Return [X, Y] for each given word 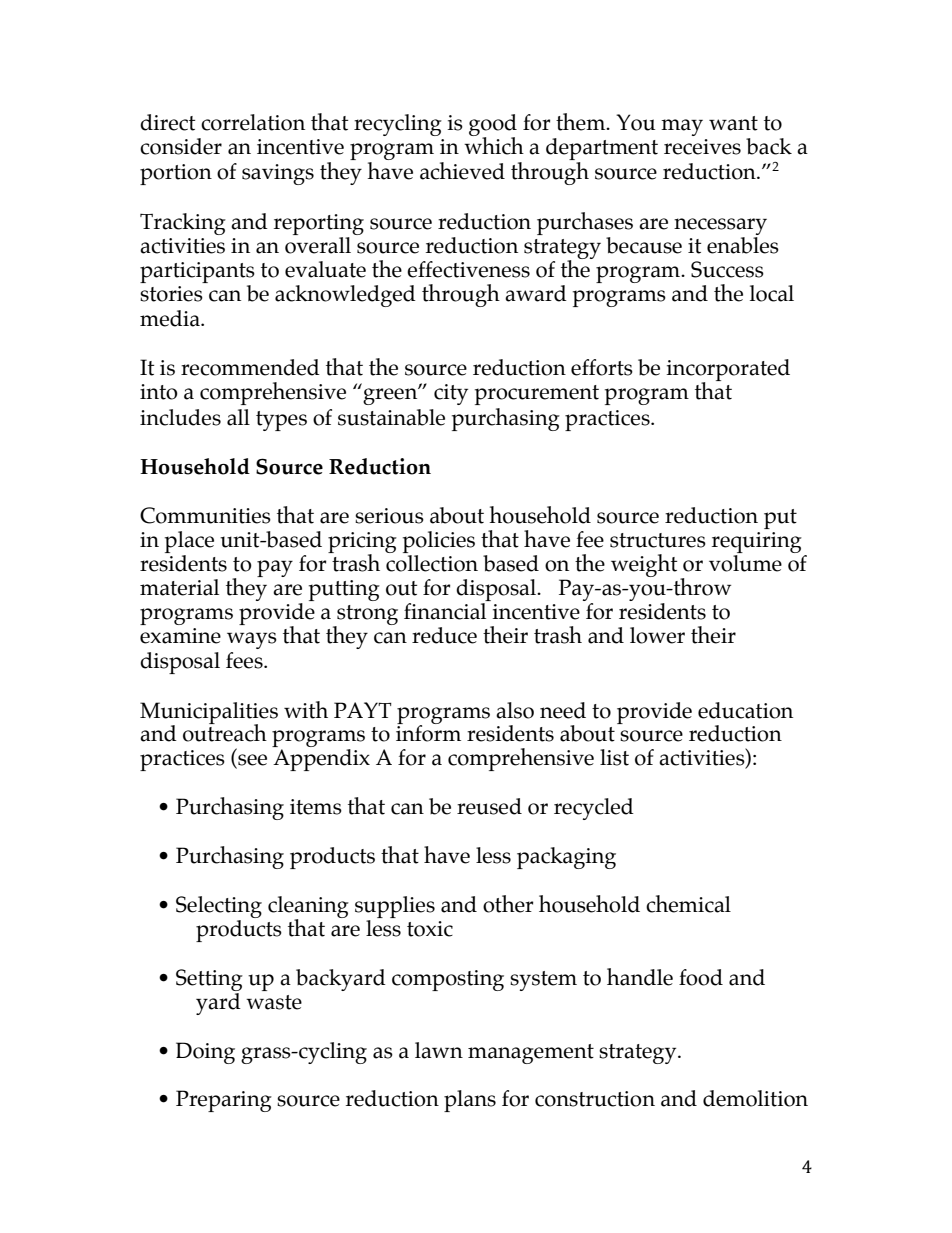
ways [252, 640]
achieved [462, 171]
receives [702, 147]
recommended [250, 367]
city [451, 394]
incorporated [728, 371]
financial [445, 611]
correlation [253, 122]
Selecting [219, 908]
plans [470, 1101]
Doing [205, 1053]
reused [489, 806]
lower [657, 635]
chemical [688, 904]
